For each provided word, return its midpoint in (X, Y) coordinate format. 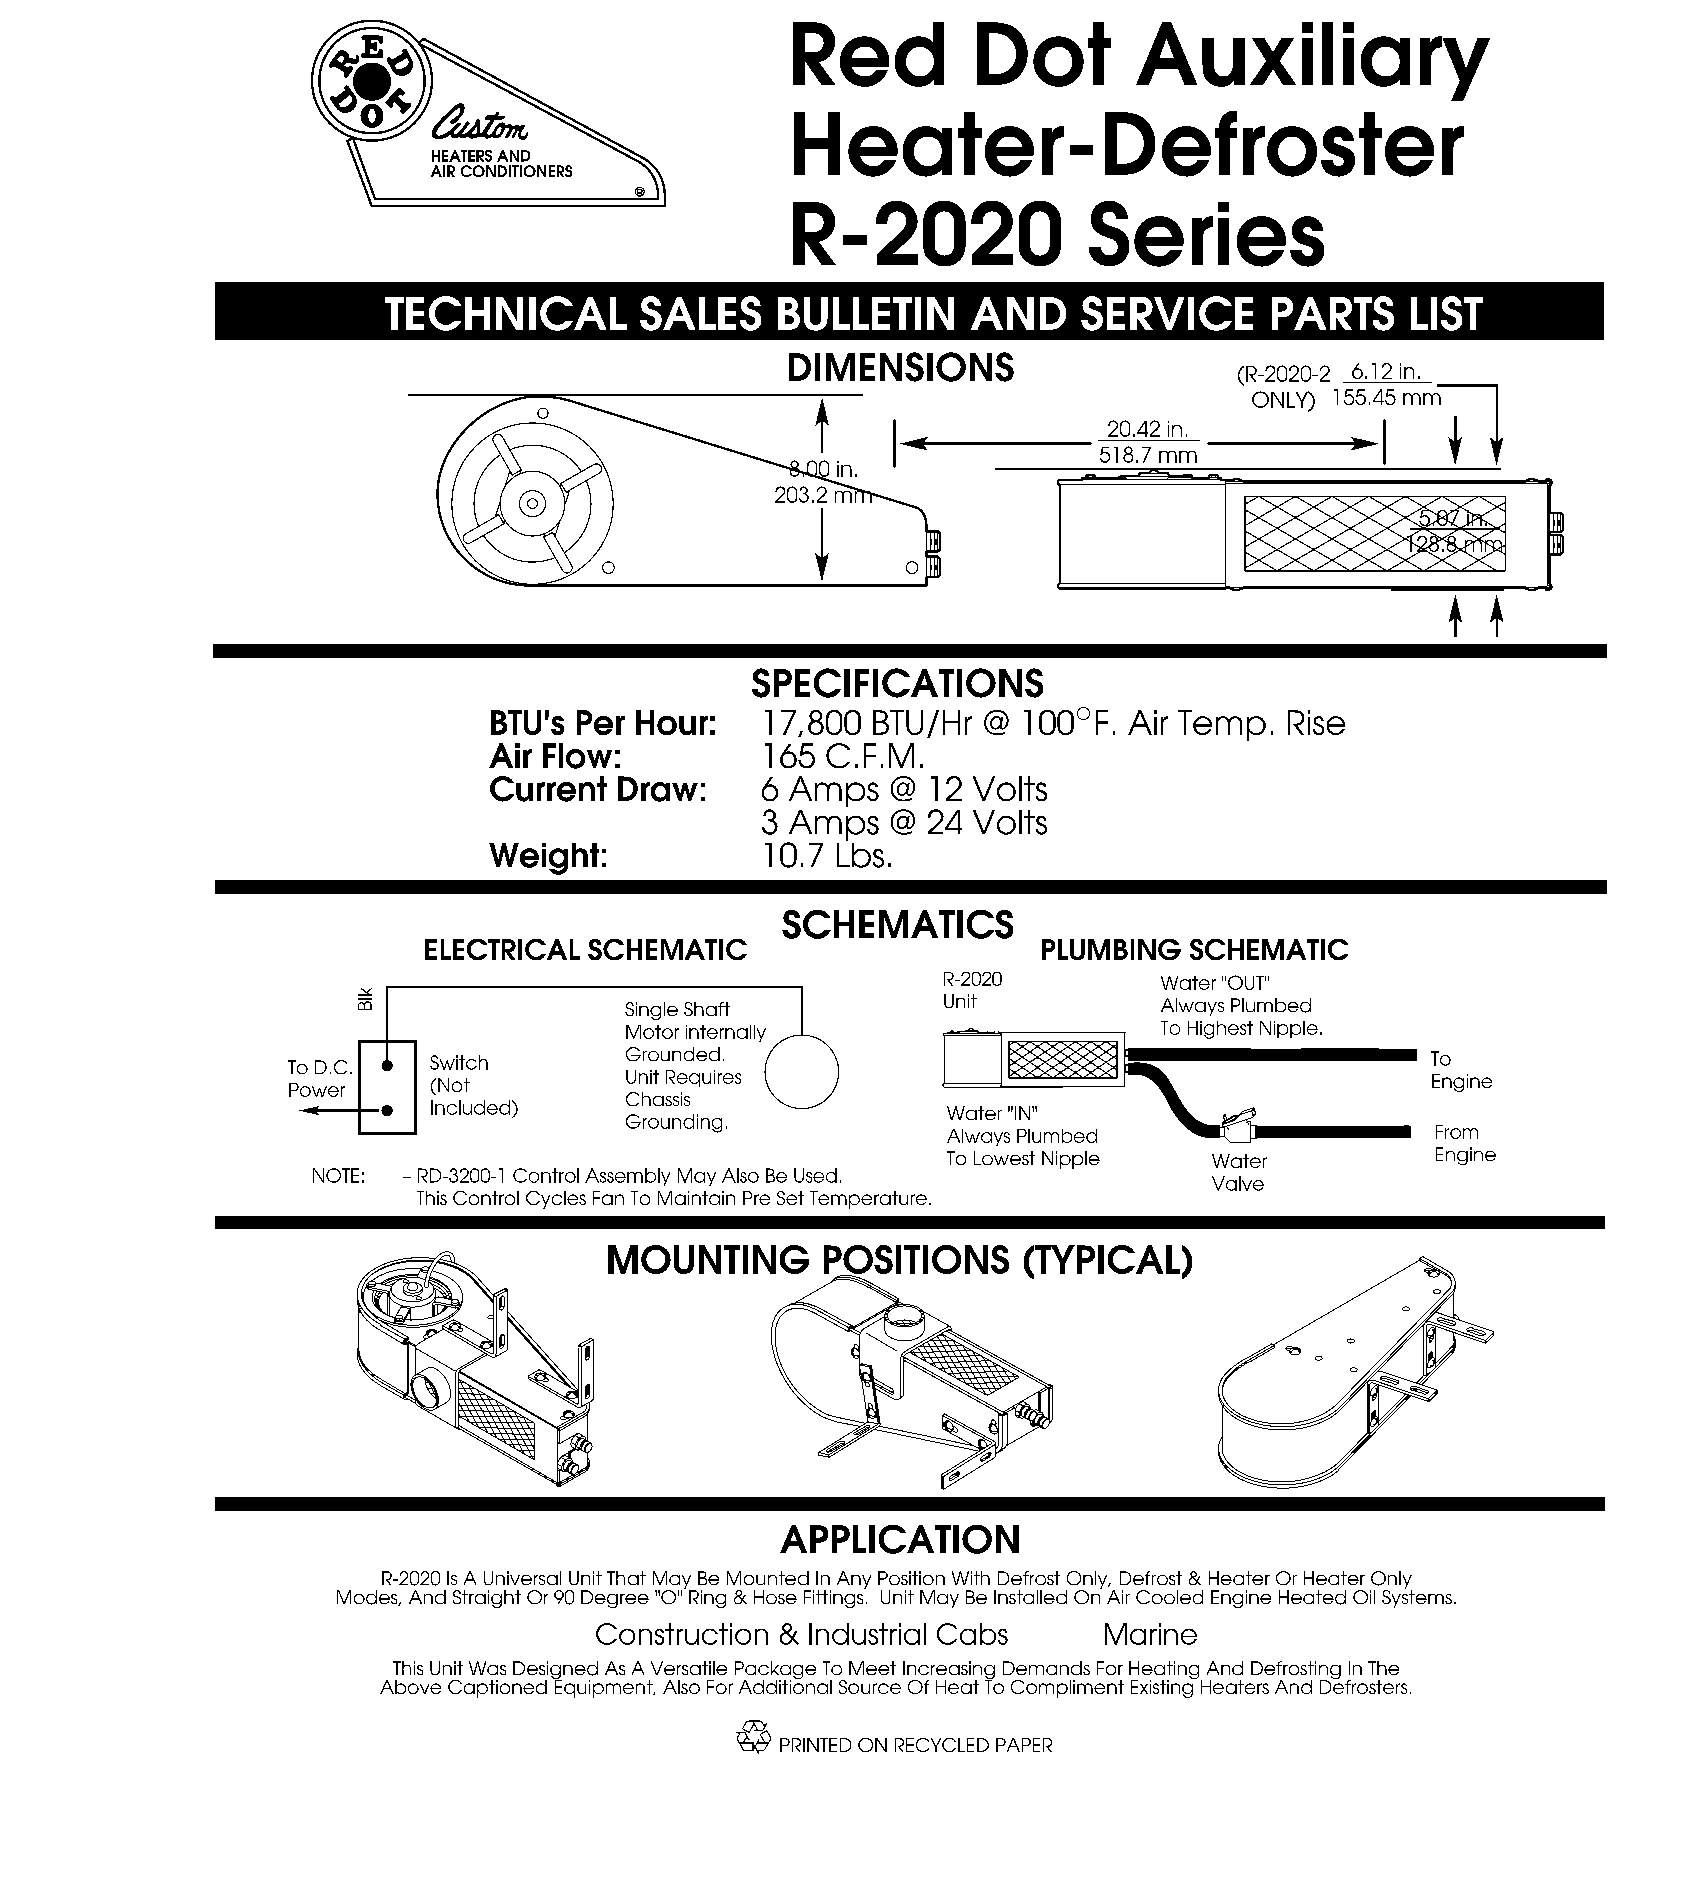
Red (868, 54)
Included (472, 1107)
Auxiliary (1313, 61)
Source (870, 1687)
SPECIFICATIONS (897, 683)
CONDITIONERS (516, 171)
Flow (577, 756)
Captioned (497, 1689)
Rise (1316, 722)
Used (815, 1175)
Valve (1238, 1183)
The (1383, 1668)
